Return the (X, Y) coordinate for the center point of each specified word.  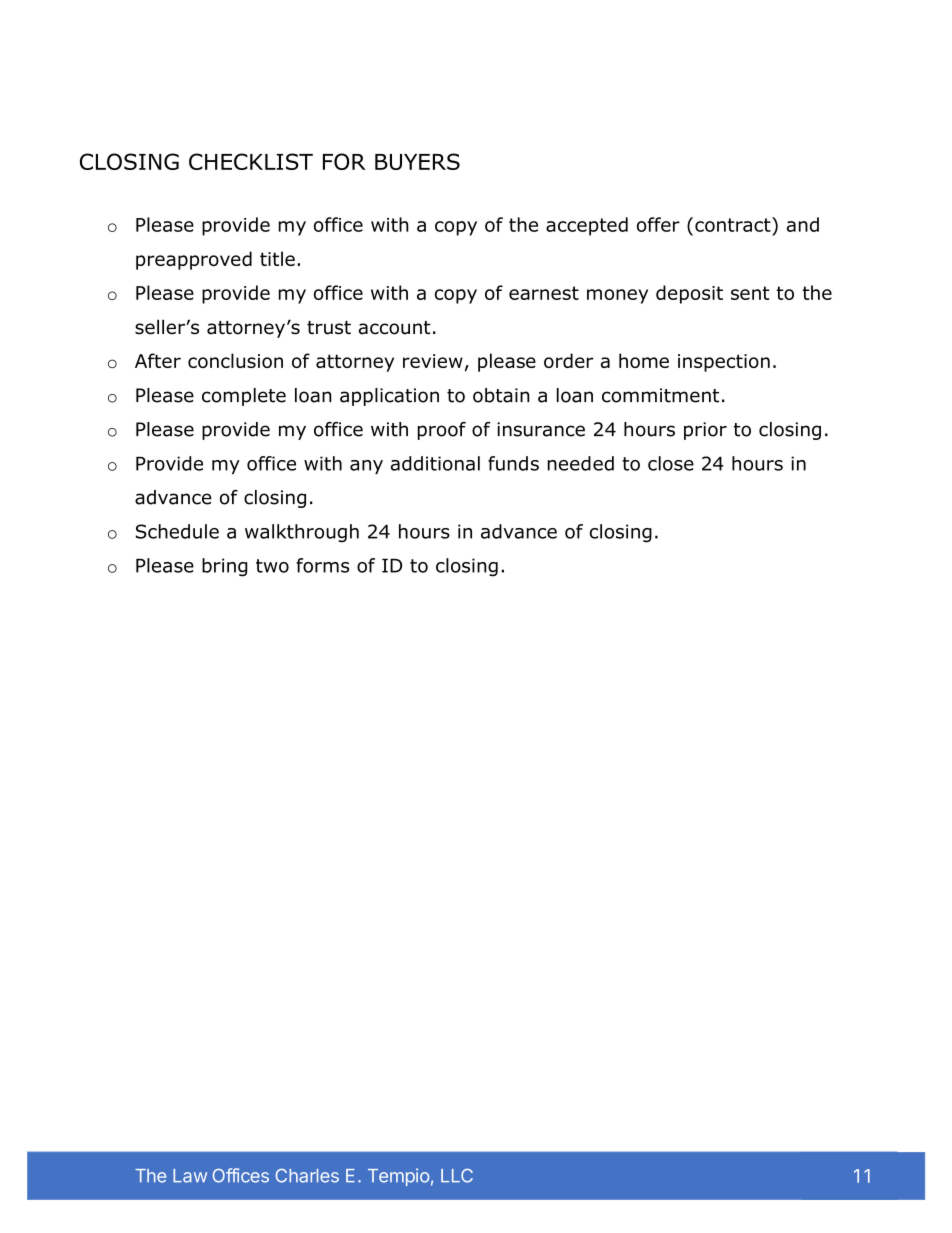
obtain (501, 395)
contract (734, 224)
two (272, 566)
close (671, 463)
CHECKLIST (251, 161)
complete (244, 397)
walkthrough (302, 533)
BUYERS (417, 161)
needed (581, 463)
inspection (724, 363)
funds (513, 463)
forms (322, 565)
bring (225, 567)
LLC (457, 1176)
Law (190, 1176)
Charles (307, 1176)
